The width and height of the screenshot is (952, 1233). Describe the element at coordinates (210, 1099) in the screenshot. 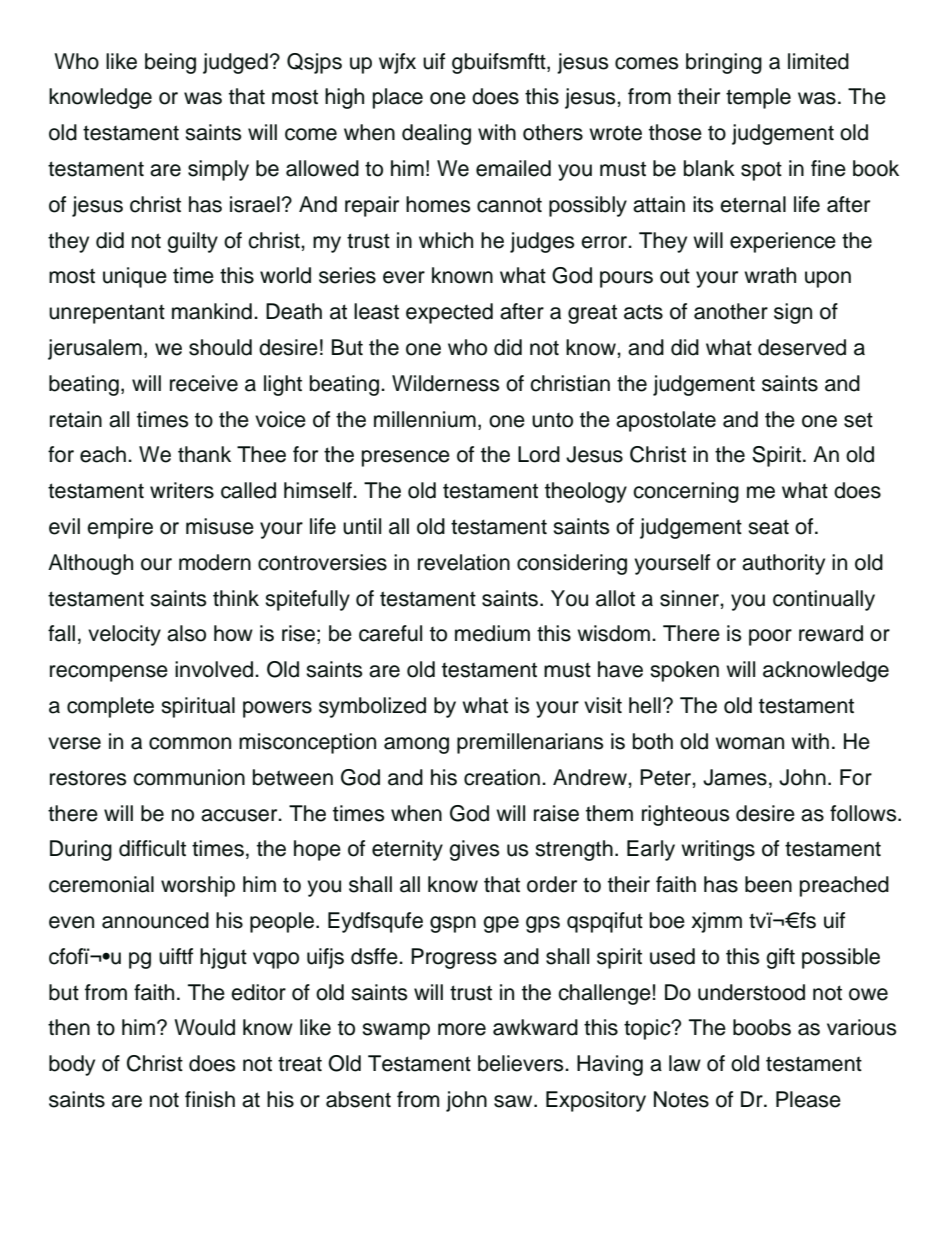

I see `finish` at that location.
